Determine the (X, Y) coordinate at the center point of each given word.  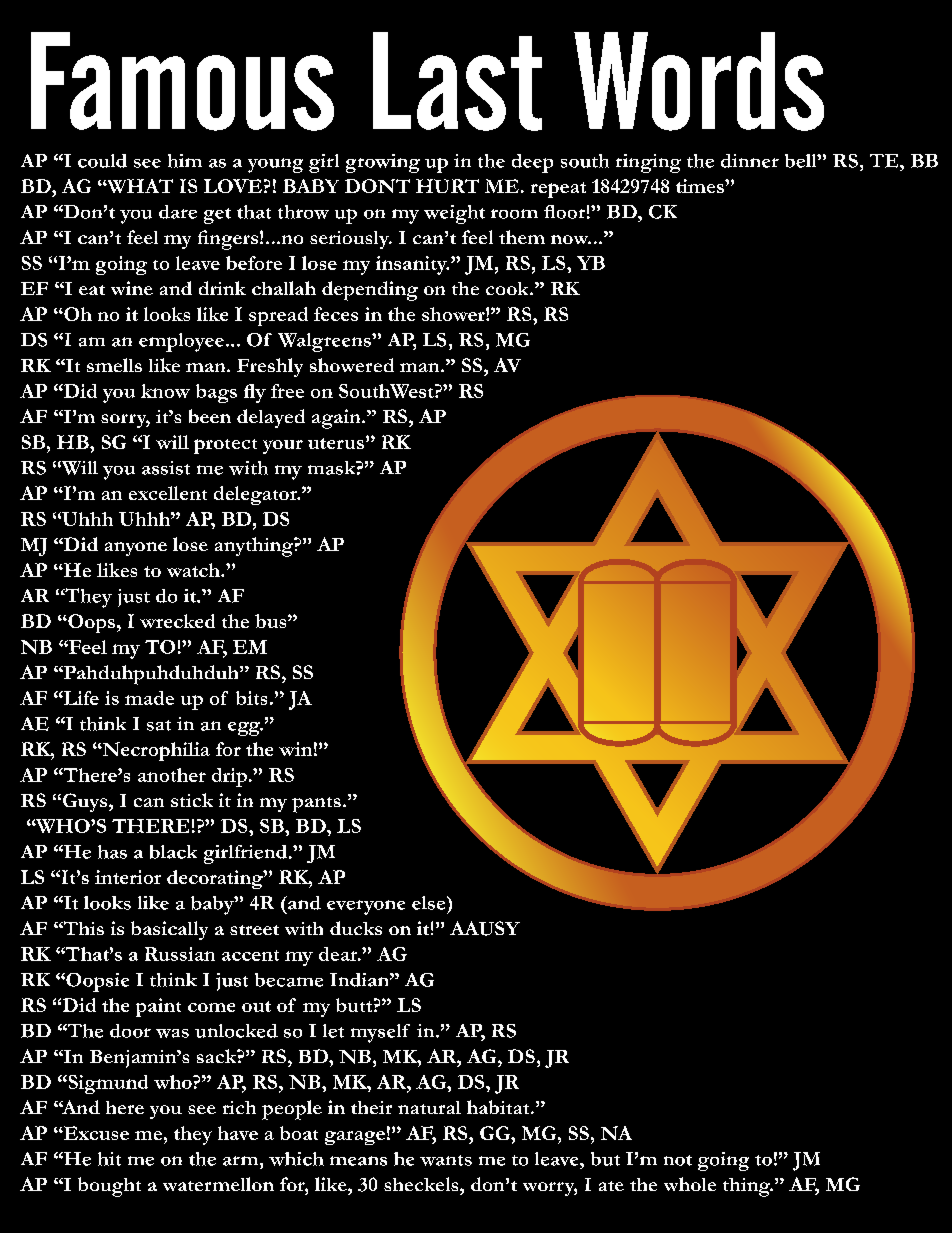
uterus (336, 443)
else (430, 903)
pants (316, 805)
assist (166, 468)
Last (457, 81)
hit (109, 1159)
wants (446, 1160)
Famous (182, 81)
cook (508, 288)
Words (699, 81)
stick (192, 800)
